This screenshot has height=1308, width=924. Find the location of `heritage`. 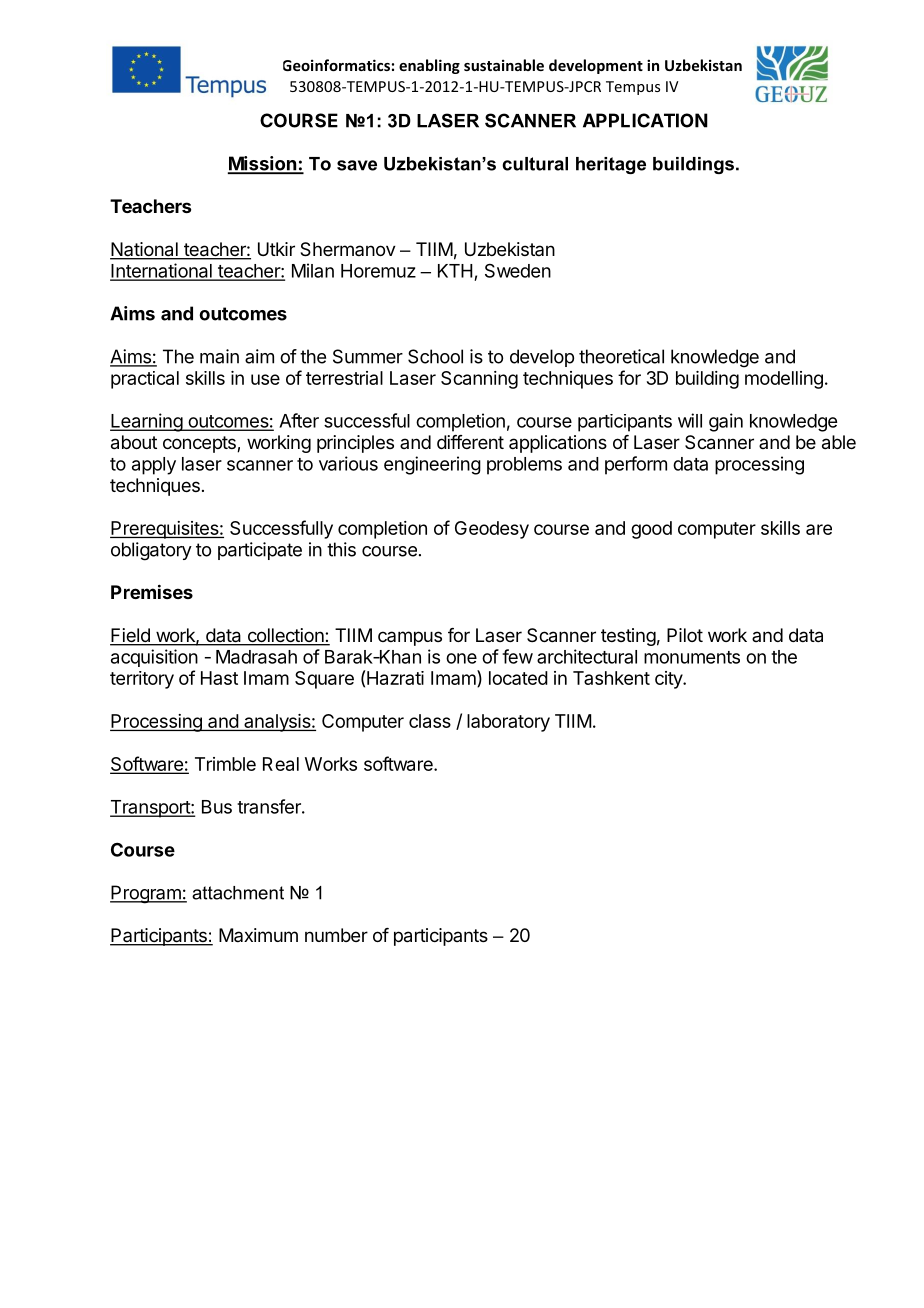

heritage is located at coordinates (611, 165).
